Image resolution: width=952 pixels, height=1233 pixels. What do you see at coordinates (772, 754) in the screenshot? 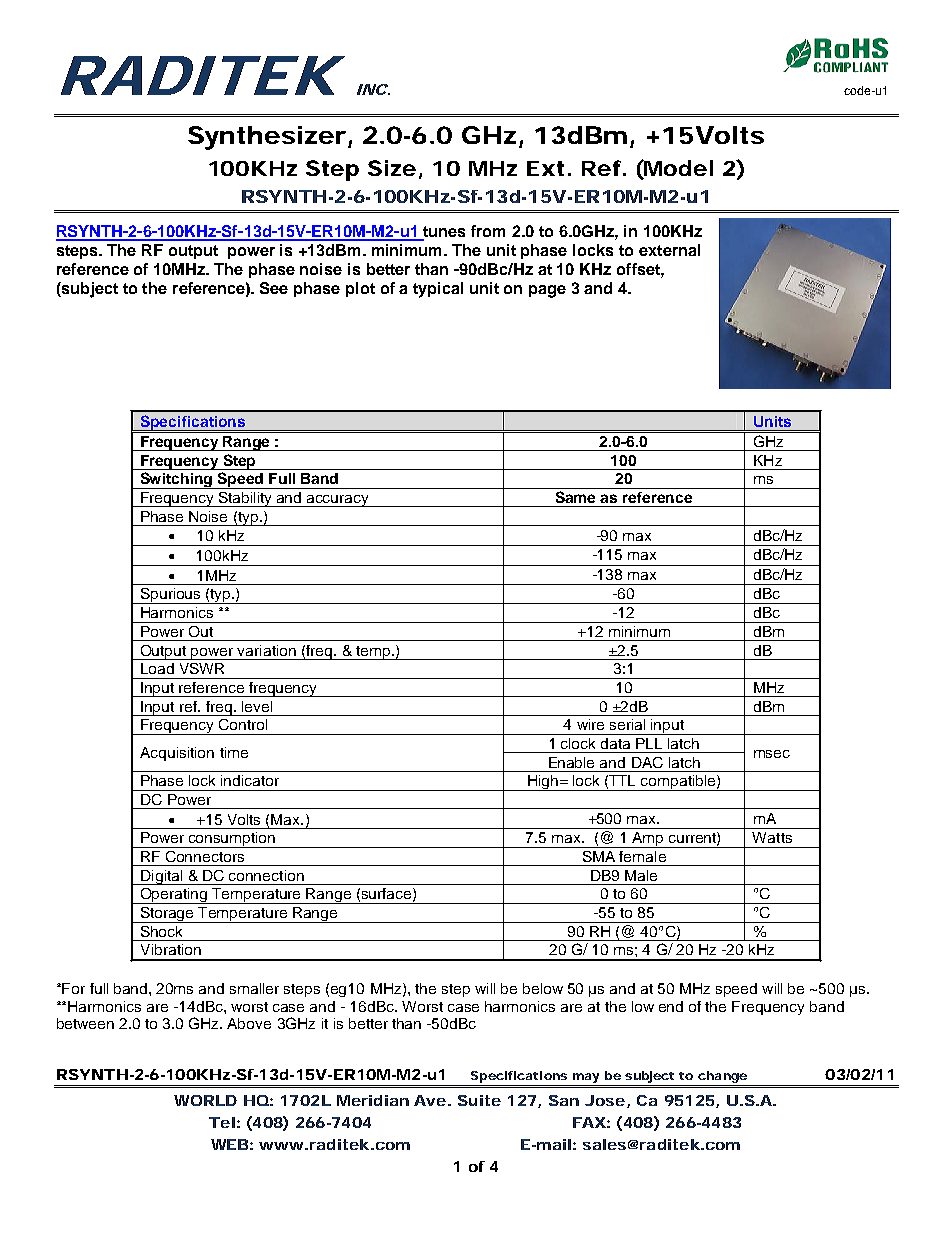
I see `msec` at bounding box center [772, 754].
